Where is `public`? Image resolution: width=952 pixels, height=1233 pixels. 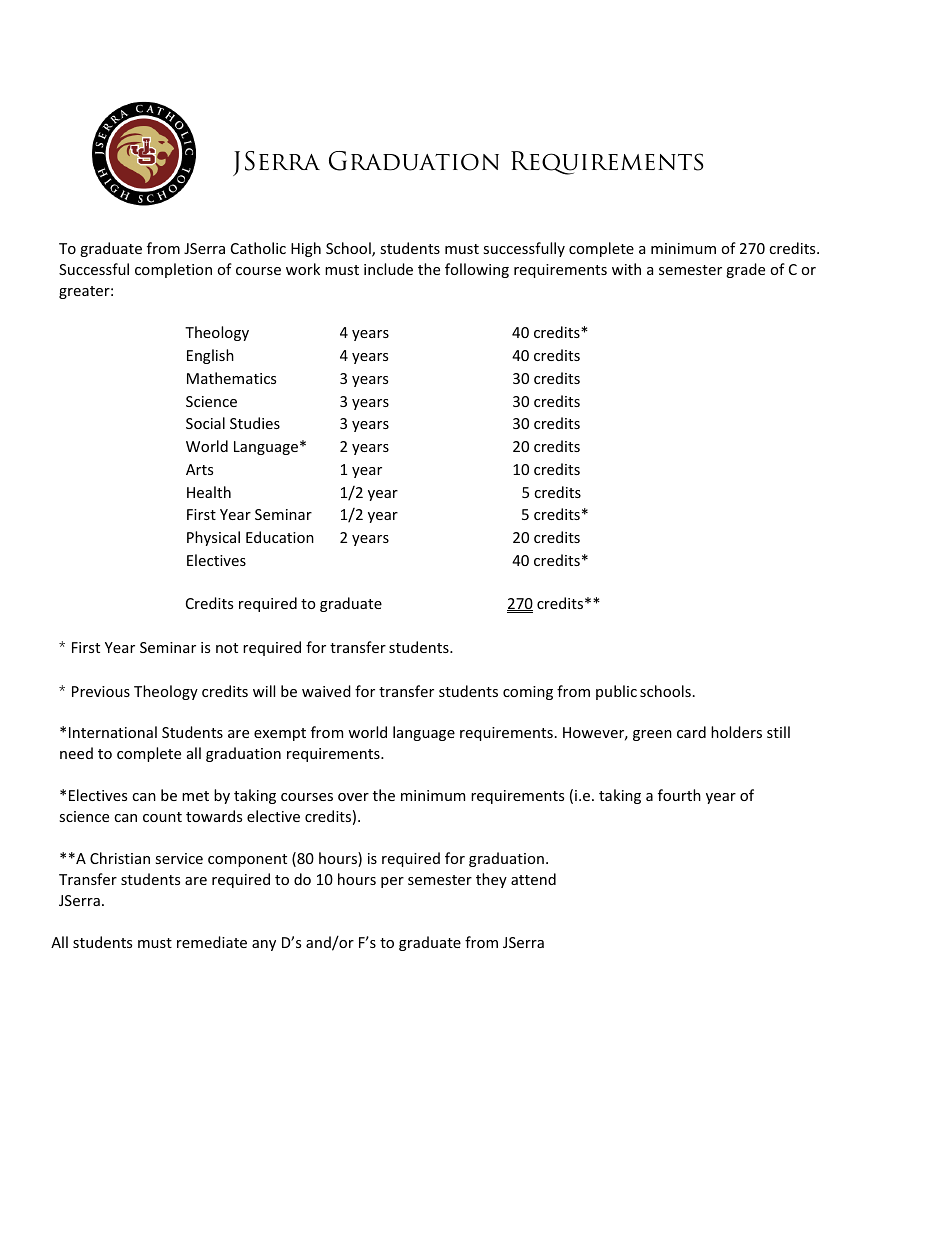
public is located at coordinates (616, 692).
